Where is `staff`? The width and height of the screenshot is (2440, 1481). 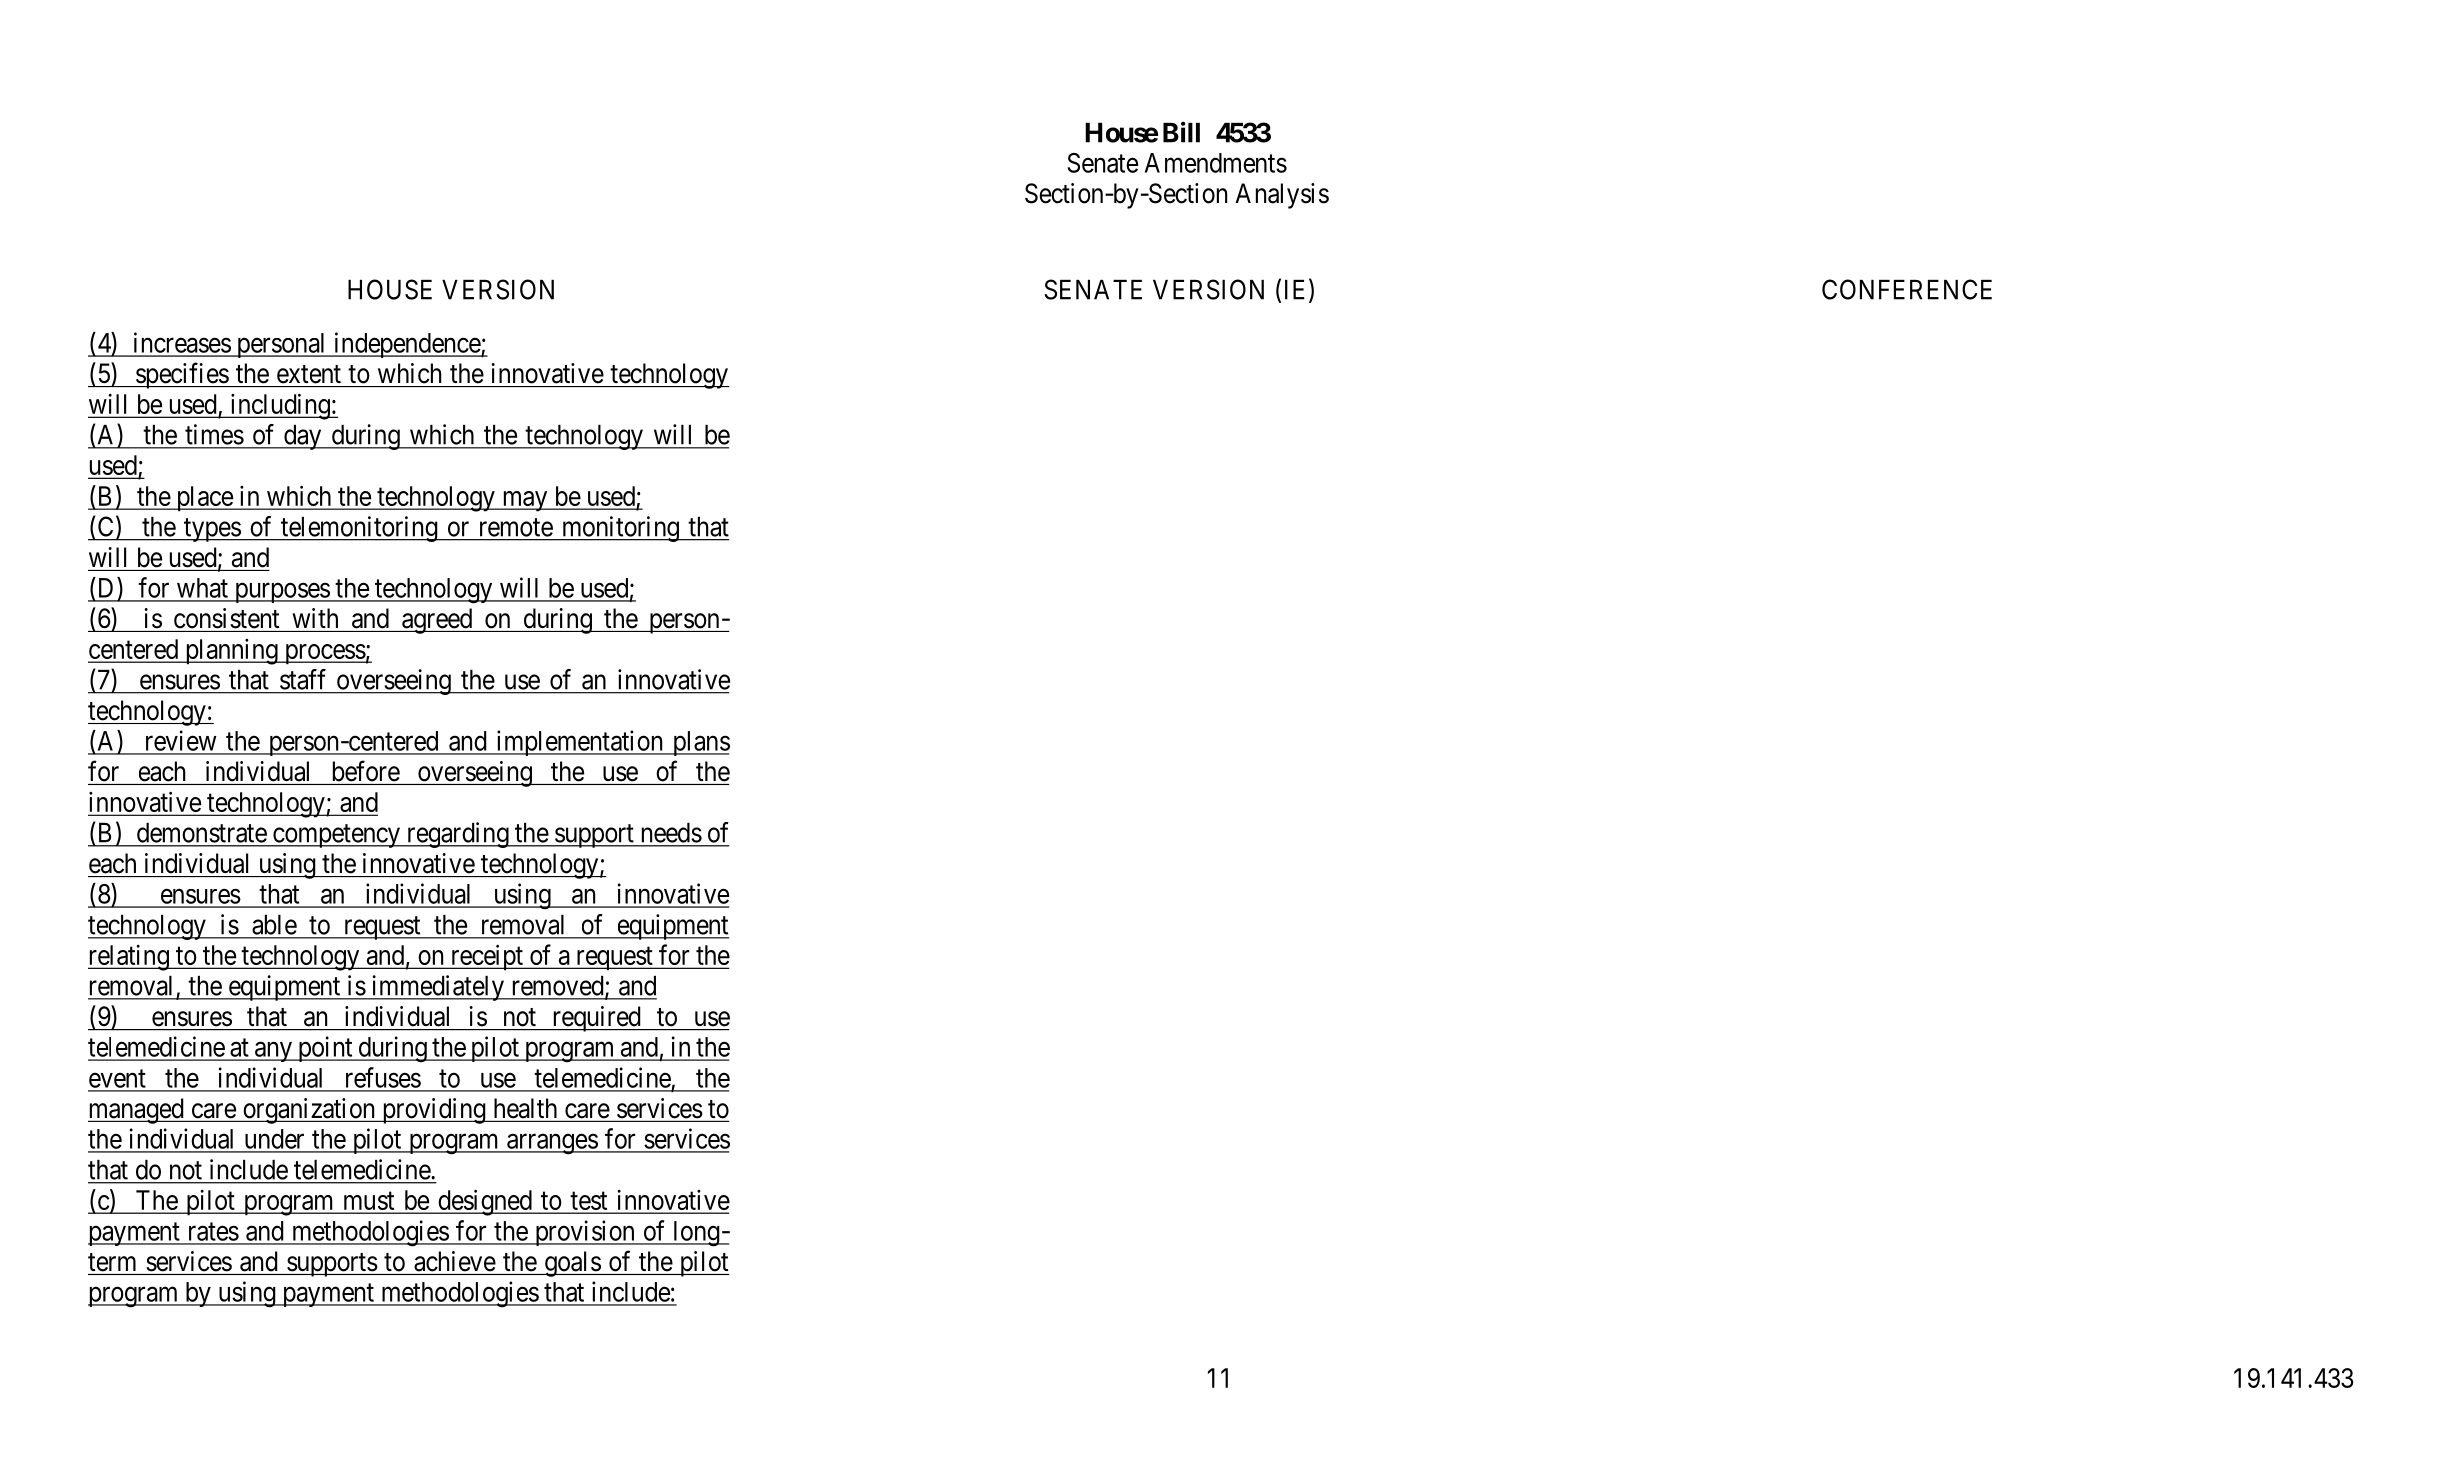 staff is located at coordinates (303, 679).
